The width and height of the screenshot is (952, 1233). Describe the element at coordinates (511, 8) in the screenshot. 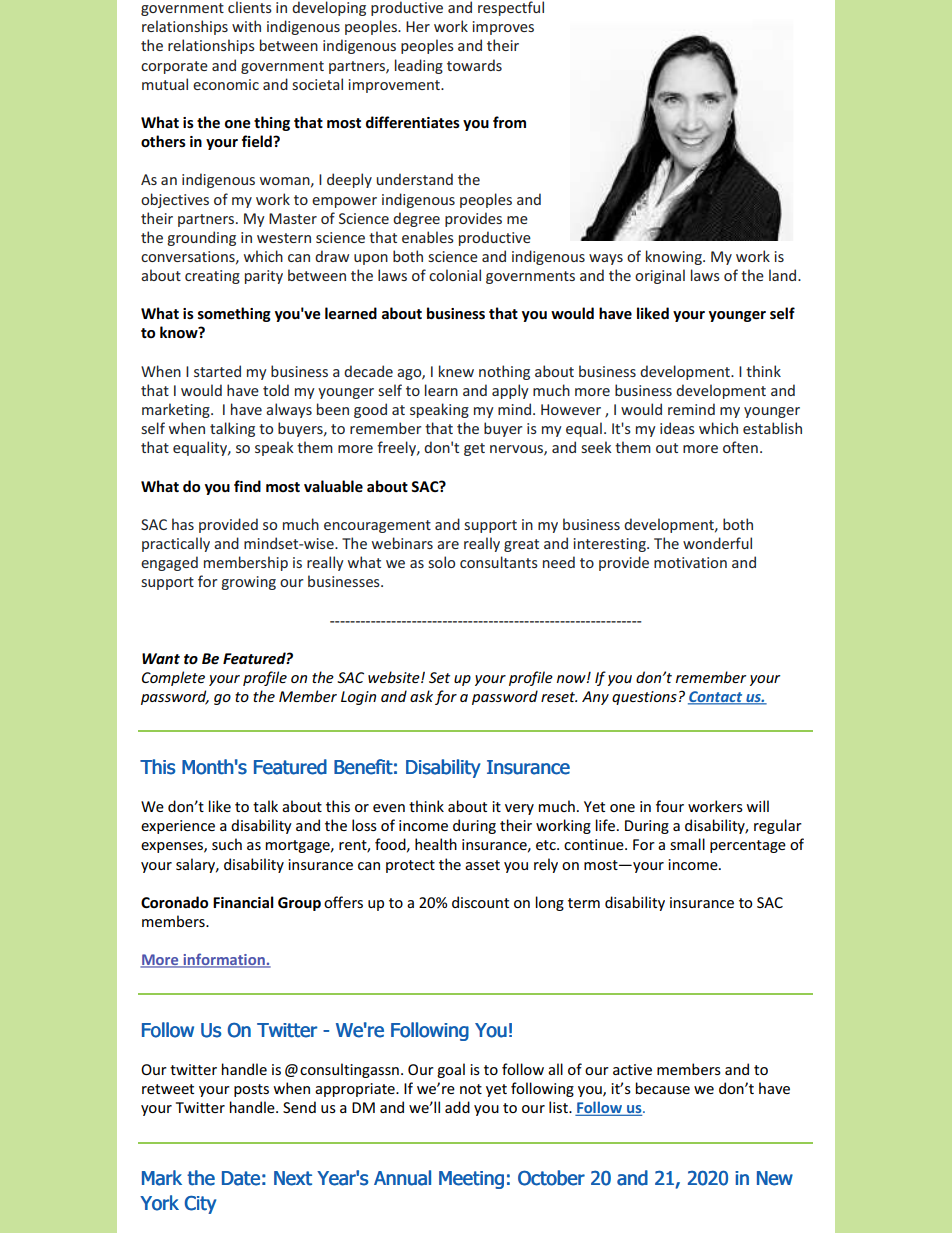

I see `respectful` at that location.
